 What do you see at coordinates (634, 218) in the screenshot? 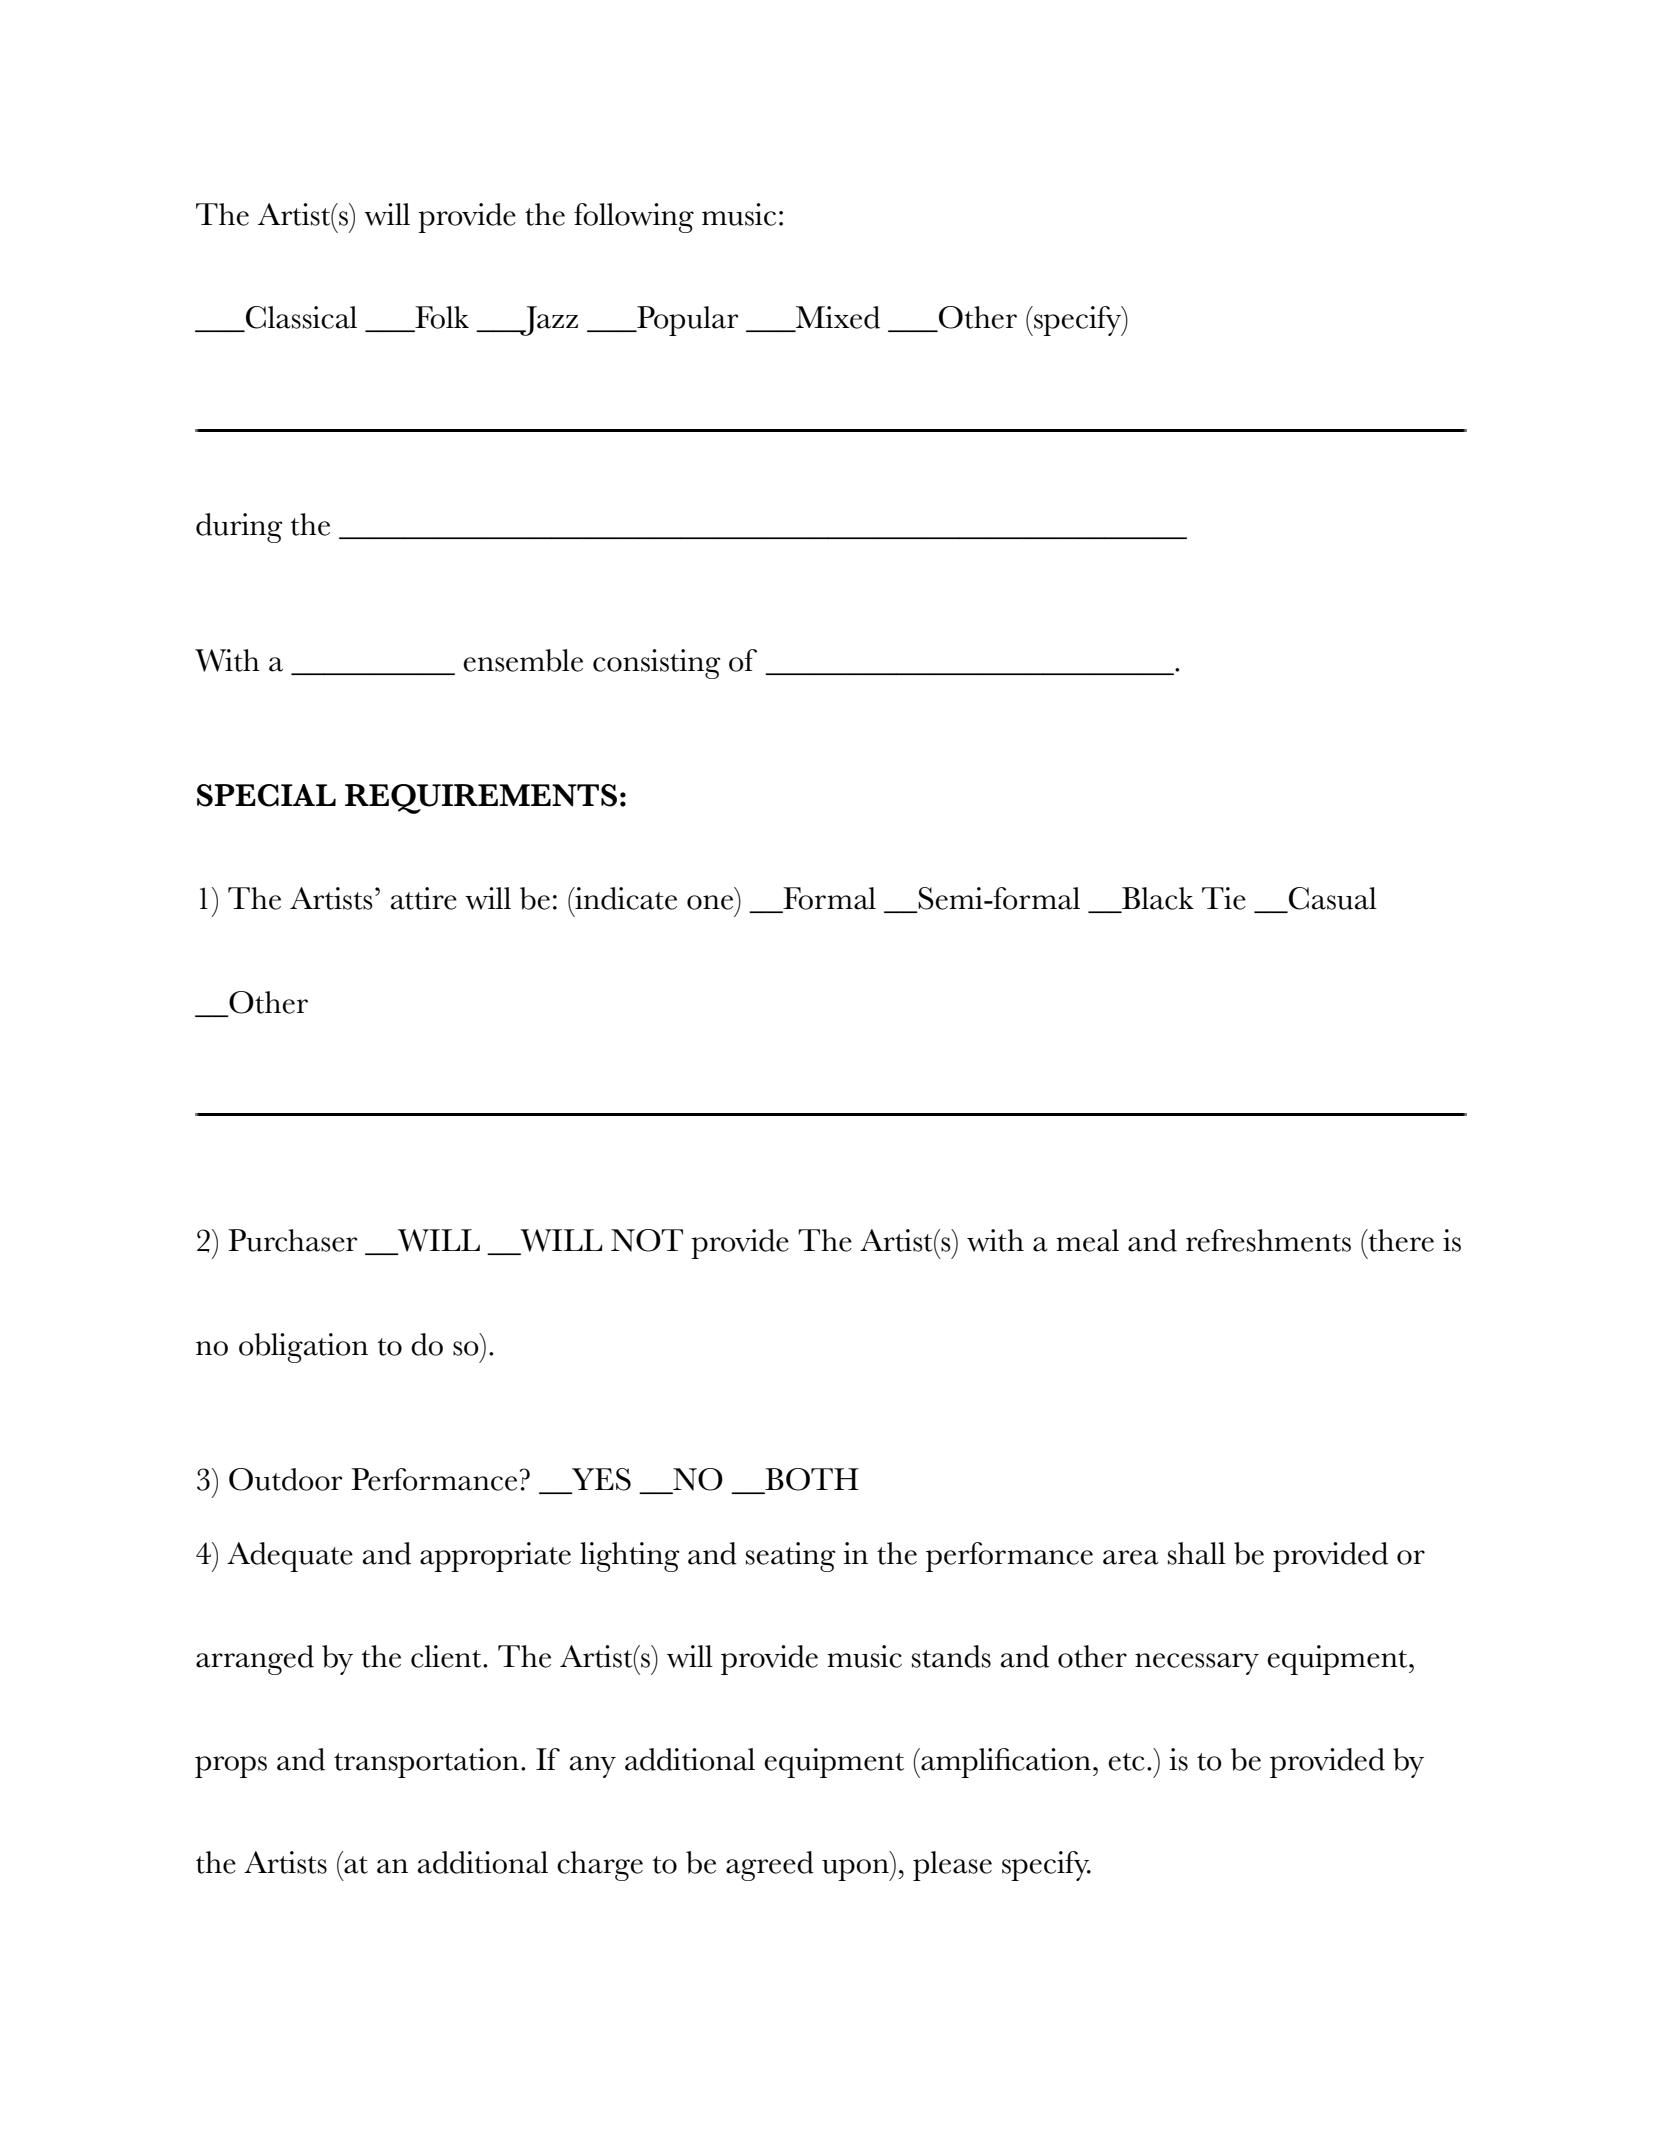
I see `following` at bounding box center [634, 218].
